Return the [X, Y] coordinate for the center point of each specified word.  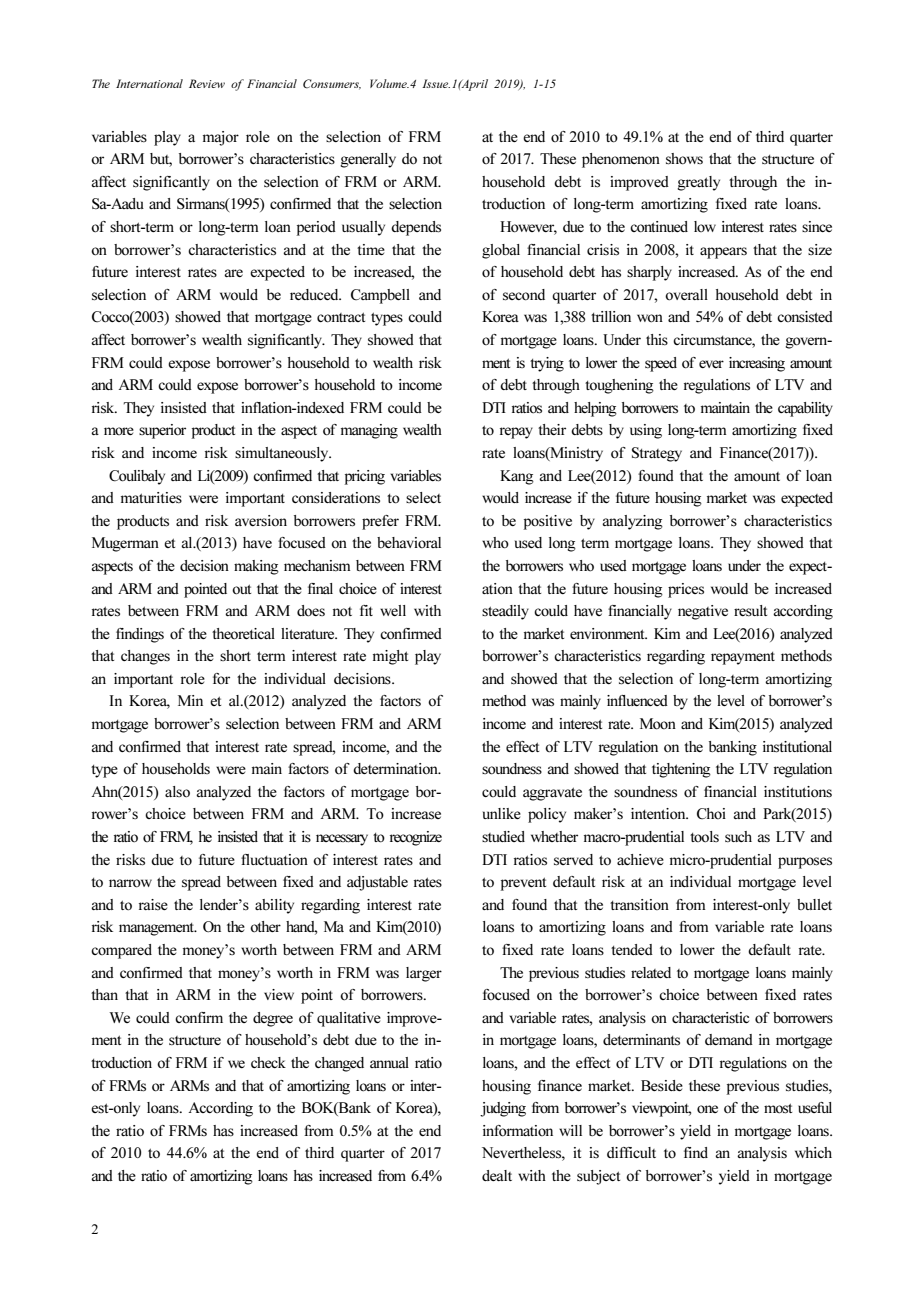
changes [145, 657]
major [221, 138]
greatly [698, 183]
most [778, 1108]
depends [416, 228]
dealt [497, 1175]
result [750, 611]
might [390, 657]
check [268, 1062]
